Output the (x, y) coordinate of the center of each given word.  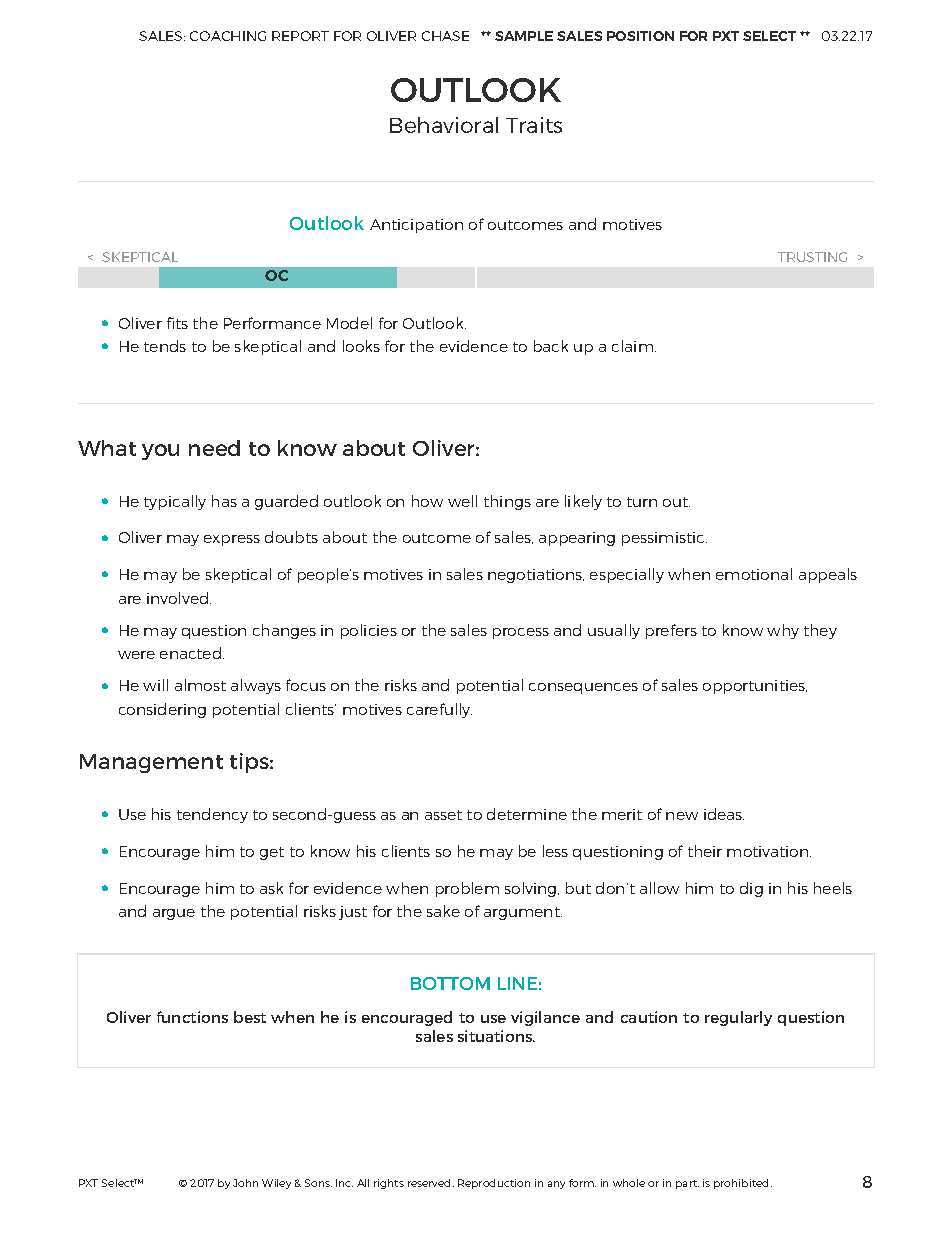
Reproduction (494, 1184)
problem (467, 889)
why (783, 631)
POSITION (640, 36)
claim (634, 346)
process (521, 633)
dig (751, 889)
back (551, 346)
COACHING (228, 36)
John (245, 1183)
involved (179, 598)
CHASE (445, 36)
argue (174, 914)
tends (165, 346)
